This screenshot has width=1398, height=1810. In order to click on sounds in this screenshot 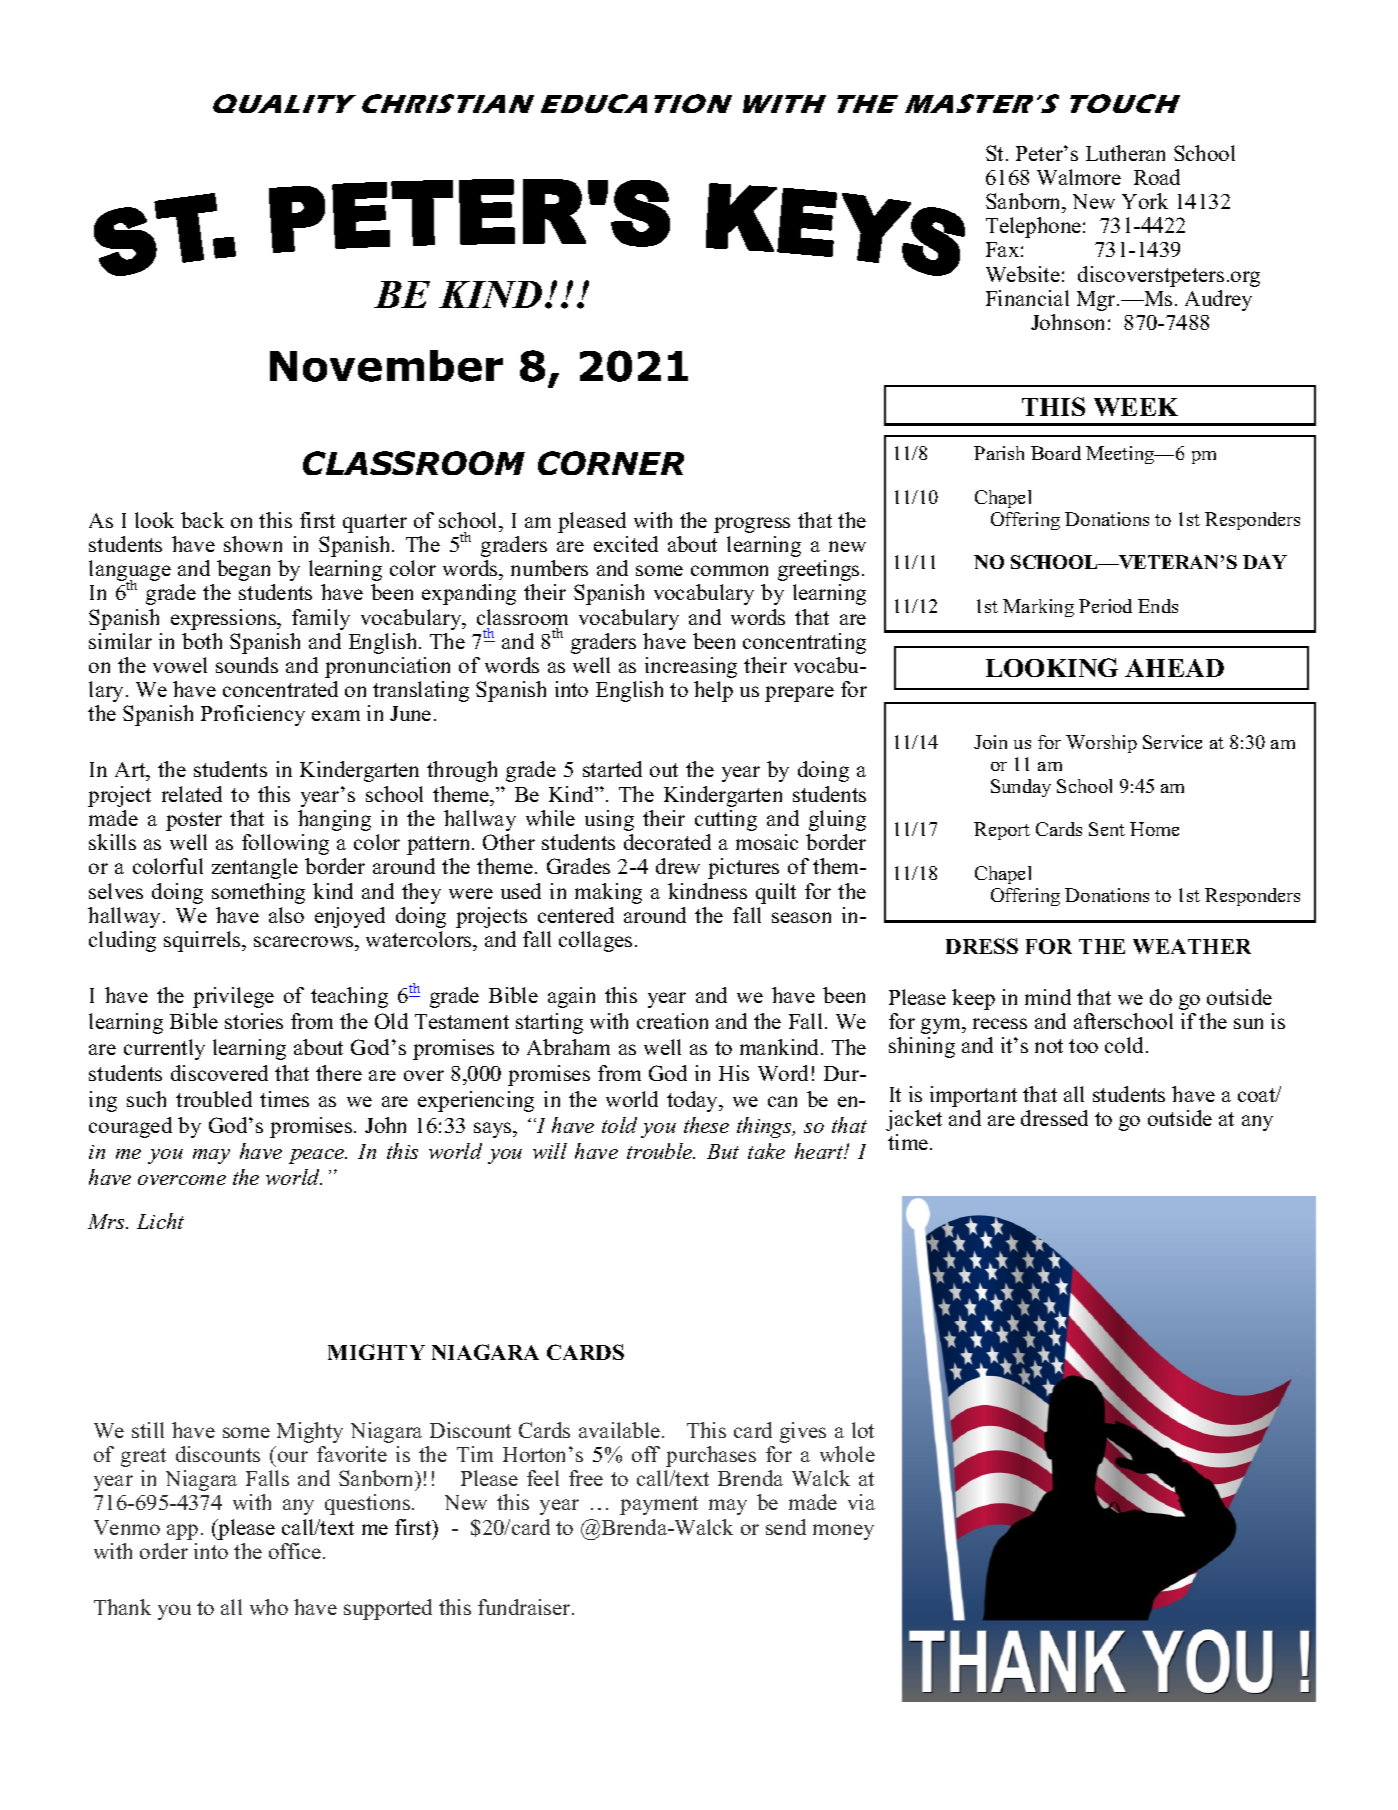, I will do `click(247, 665)`.
